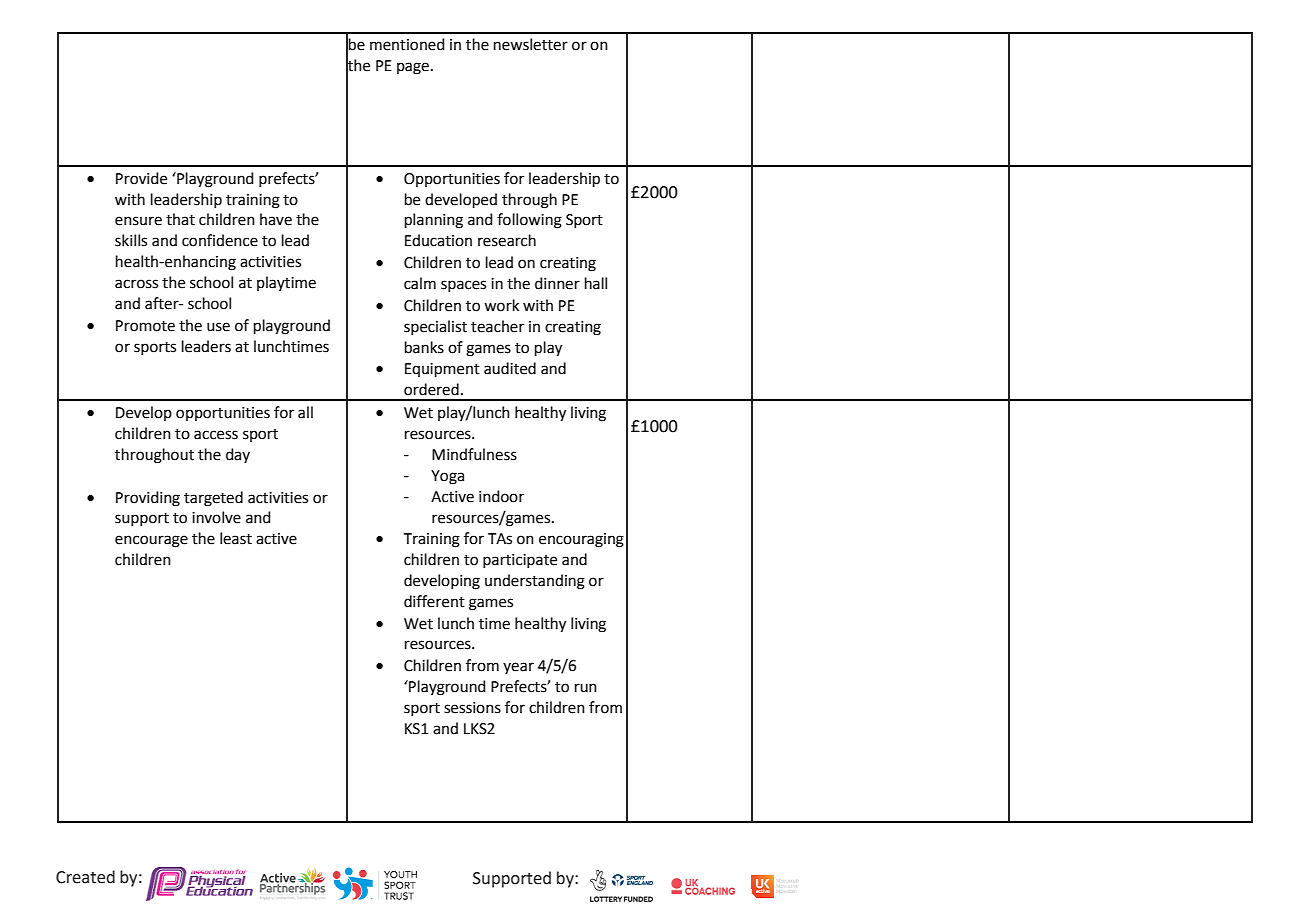  What do you see at coordinates (141, 178) in the screenshot?
I see `Provide` at bounding box center [141, 178].
